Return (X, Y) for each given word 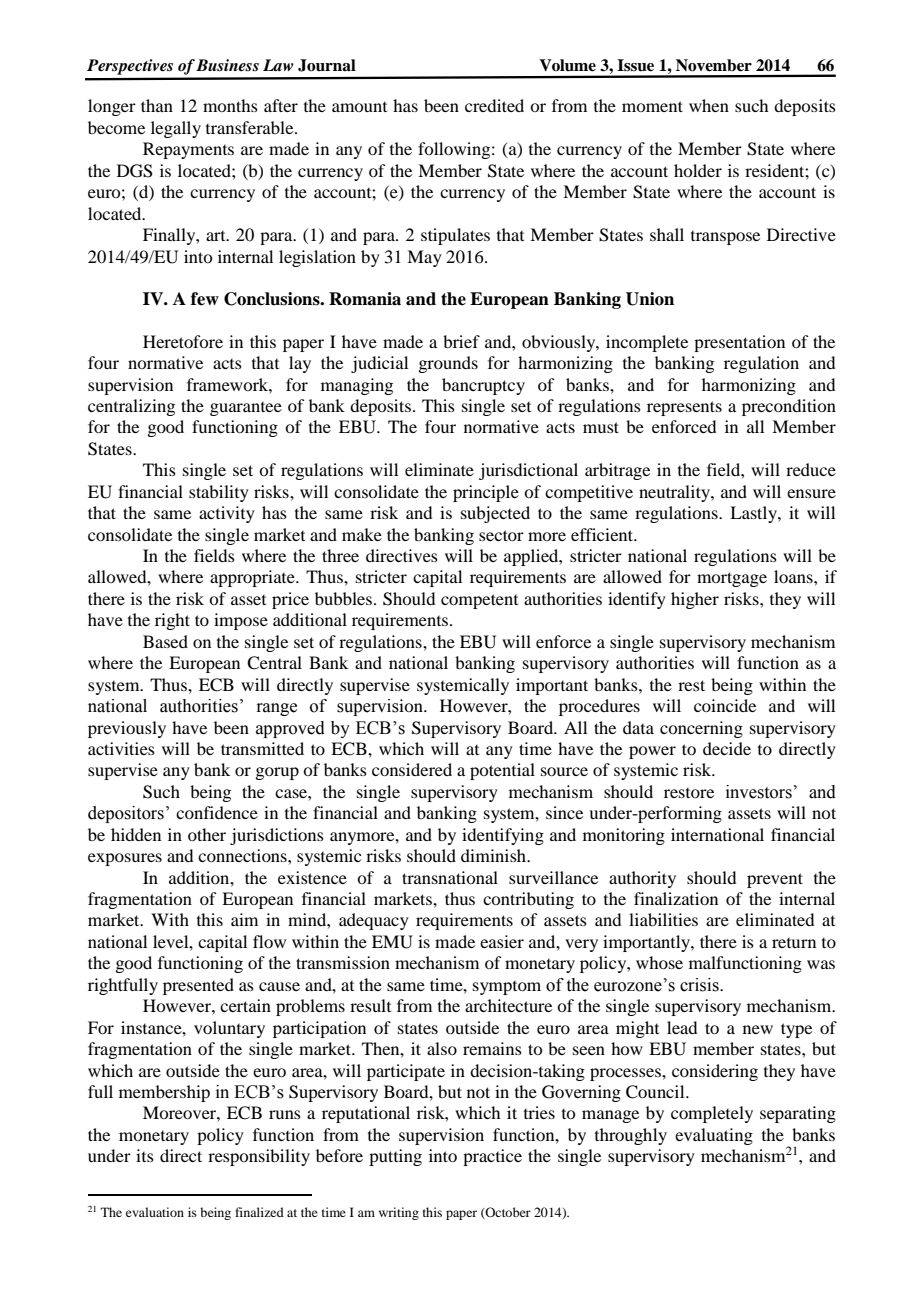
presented (198, 986)
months (230, 105)
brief (461, 341)
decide (727, 748)
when (709, 105)
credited (494, 105)
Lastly (754, 514)
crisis (700, 985)
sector (501, 535)
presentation (739, 343)
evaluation (155, 1212)
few (205, 299)
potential (502, 771)
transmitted (262, 748)
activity (227, 514)
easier (502, 941)
